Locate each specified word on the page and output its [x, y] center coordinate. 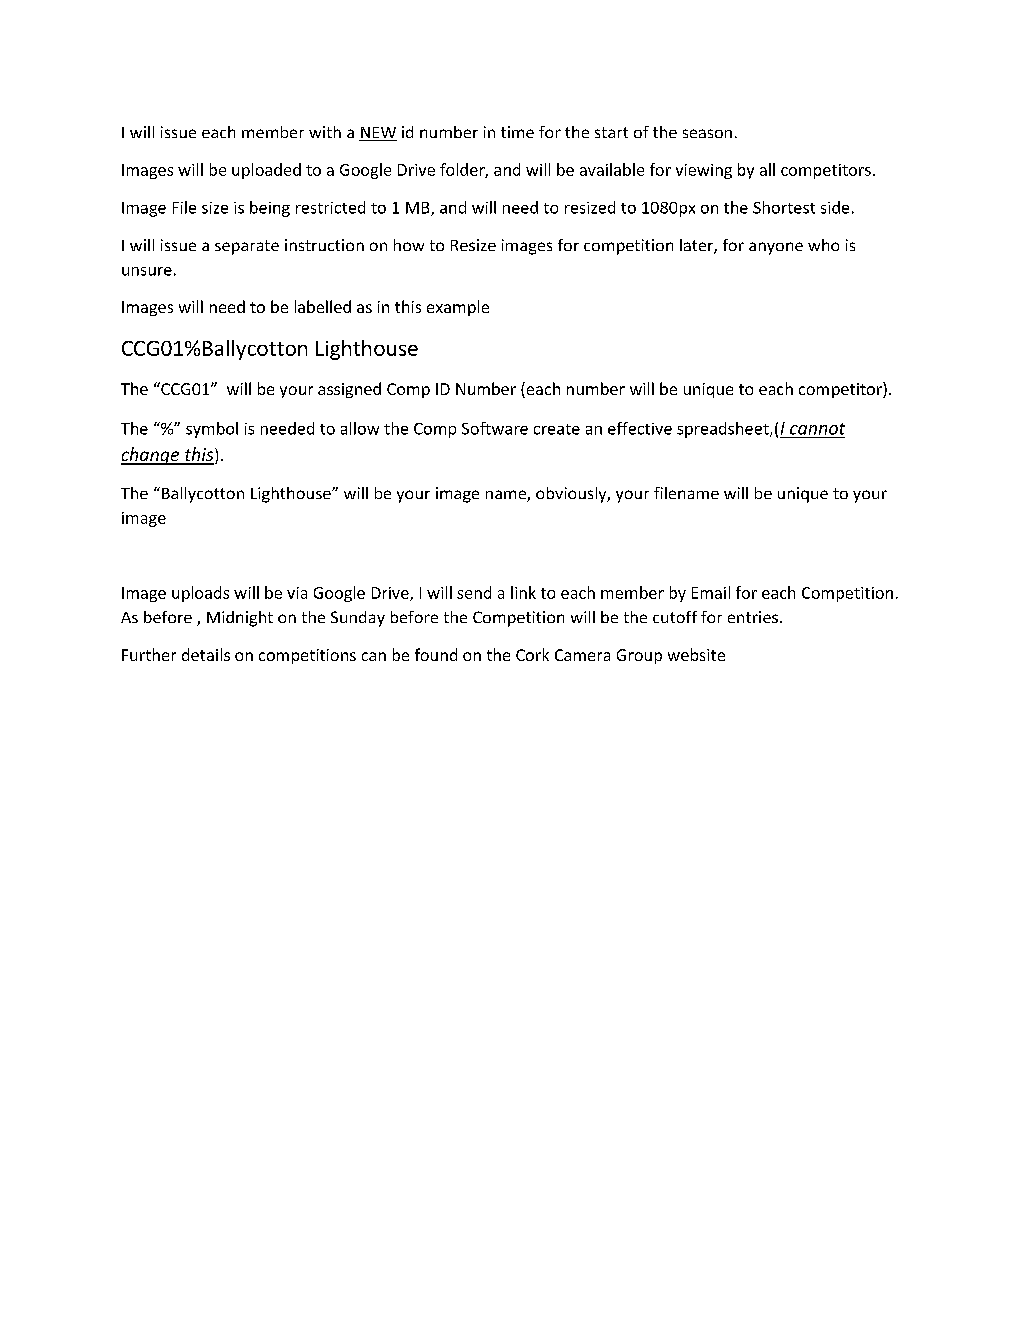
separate [247, 247]
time [517, 132]
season [707, 133]
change [151, 456]
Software [495, 428]
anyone [776, 248]
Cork [532, 654]
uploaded [266, 171]
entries [754, 617]
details [206, 654]
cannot [817, 429]
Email [711, 592]
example [458, 308]
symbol [212, 430]
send [474, 592]
